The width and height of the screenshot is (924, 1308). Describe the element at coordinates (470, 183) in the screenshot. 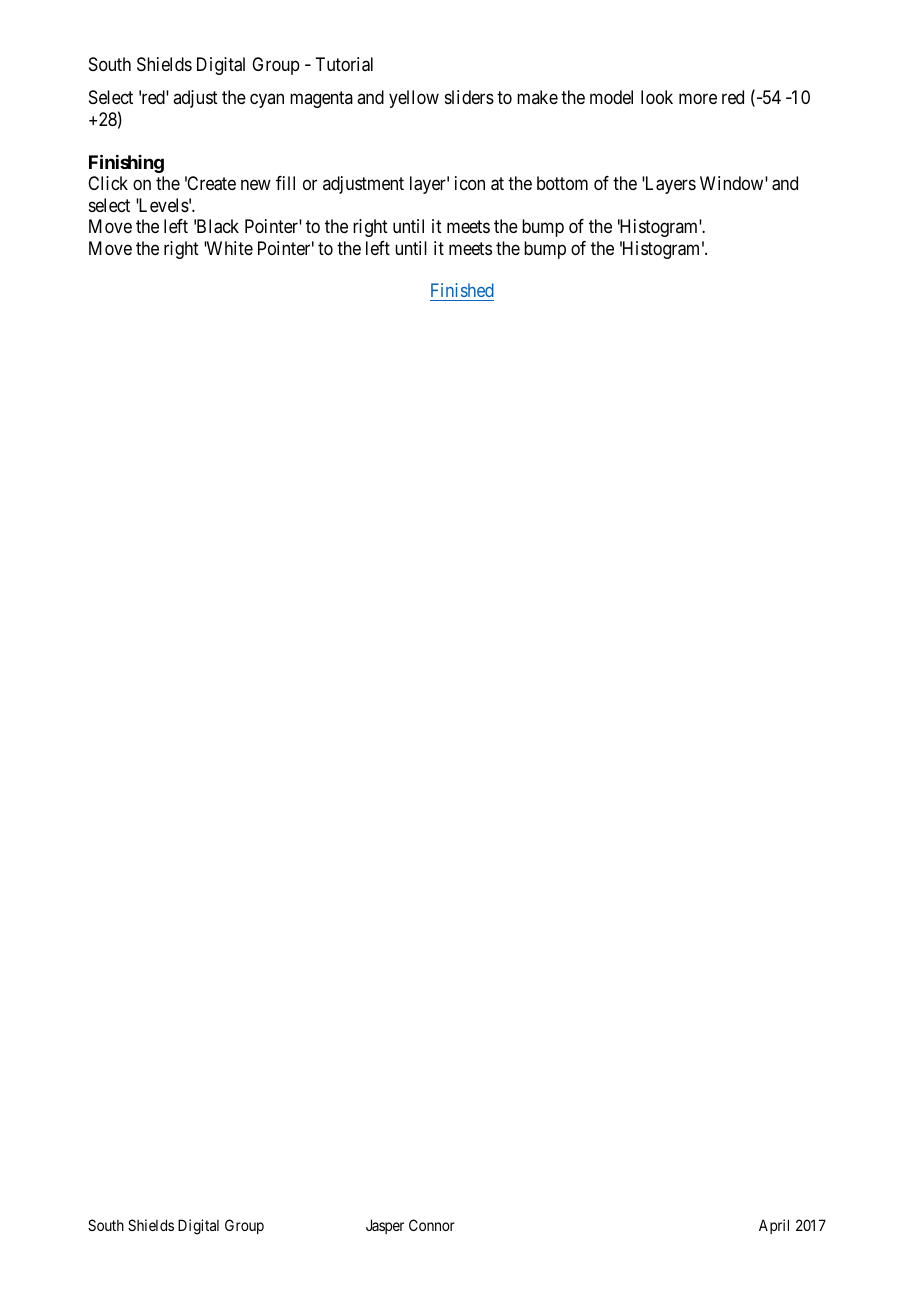

I see `icon` at that location.
